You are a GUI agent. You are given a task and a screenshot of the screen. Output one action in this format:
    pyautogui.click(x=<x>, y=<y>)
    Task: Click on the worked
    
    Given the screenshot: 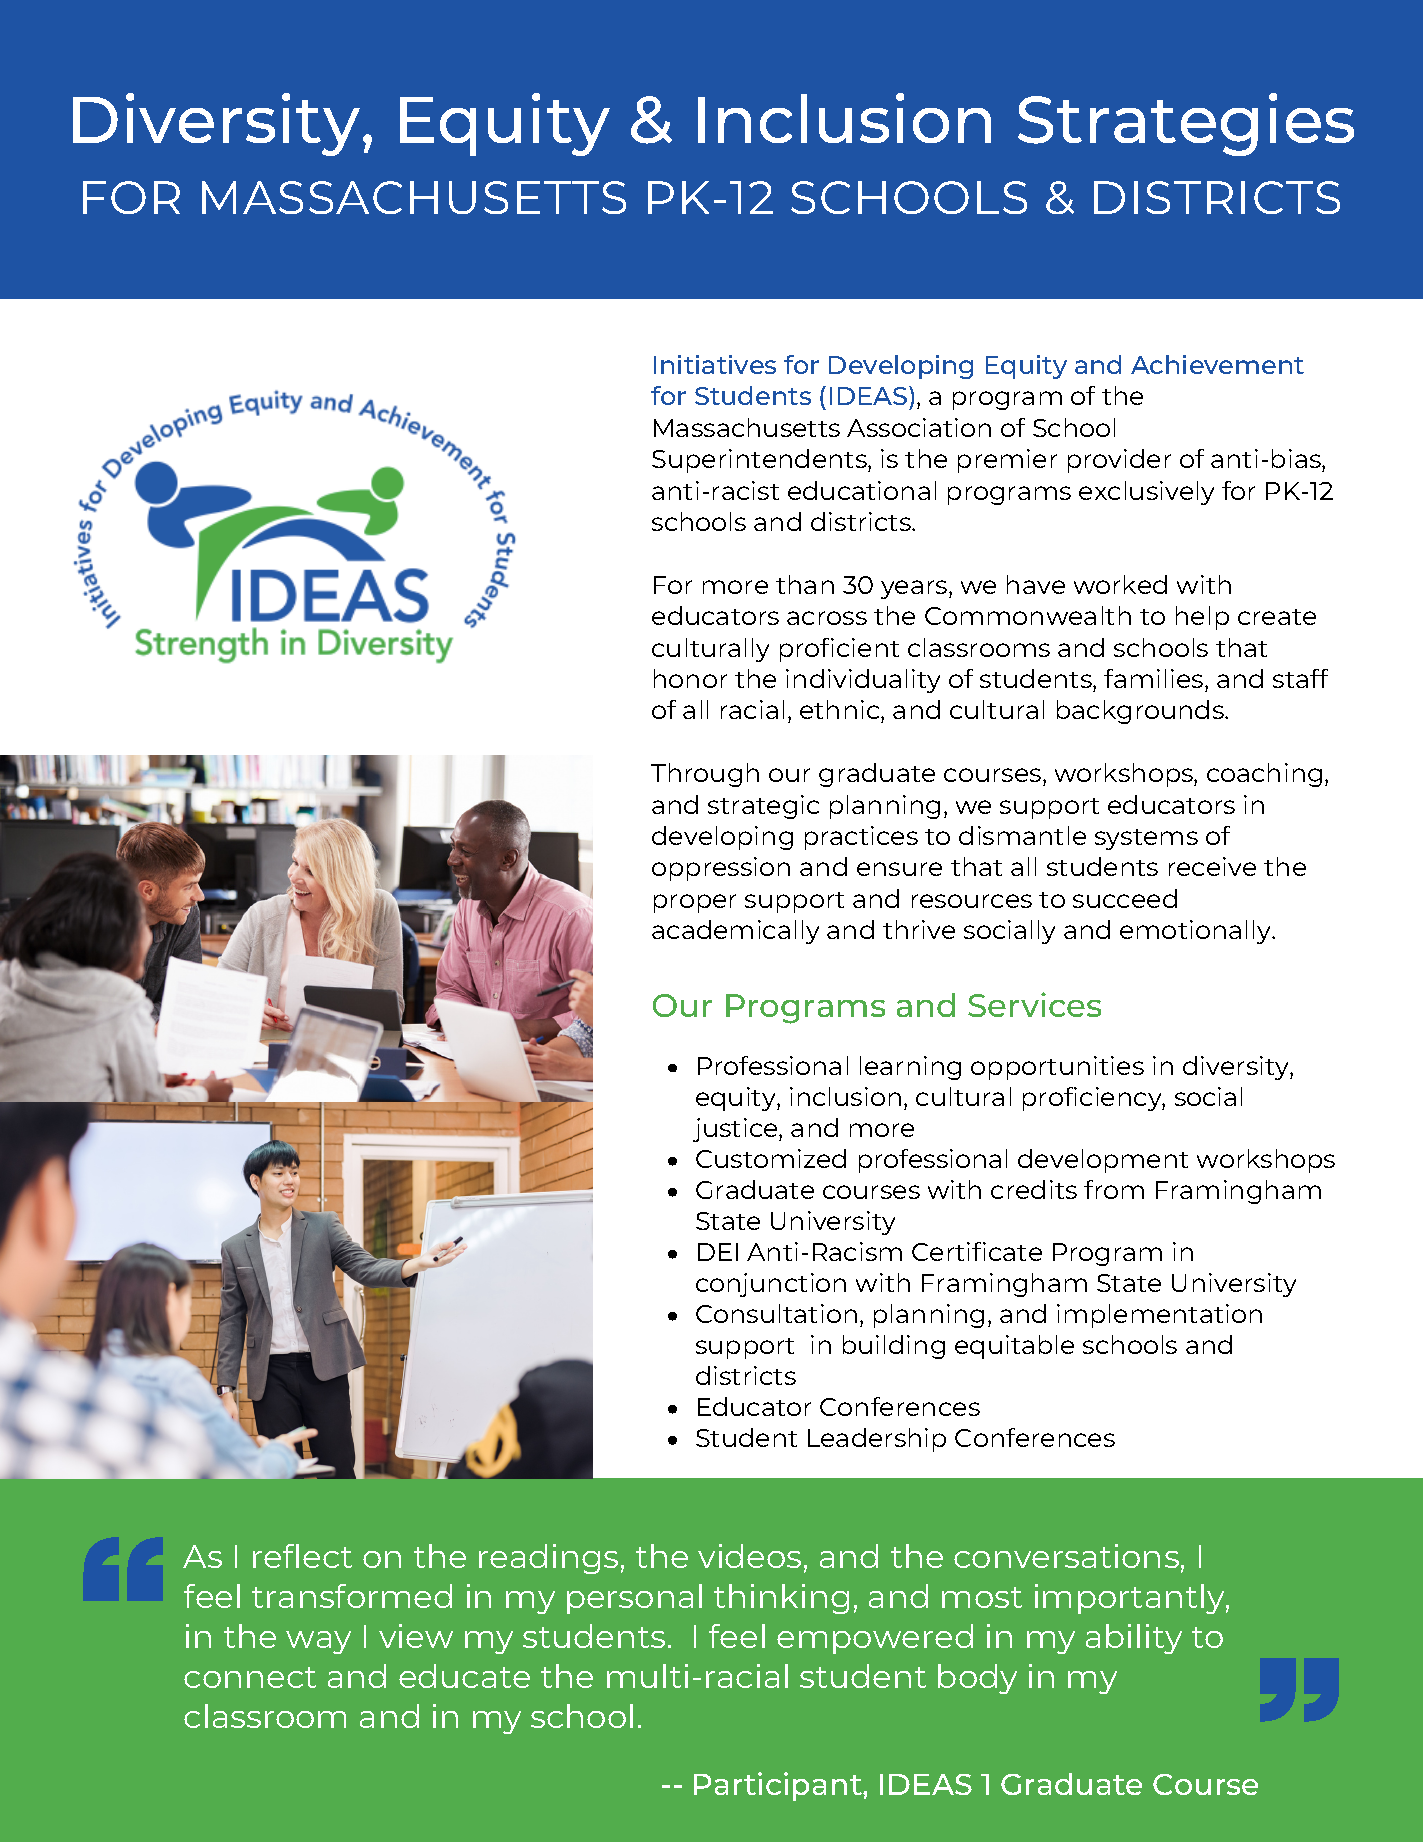 What is the action you would take?
    pyautogui.click(x=1120, y=584)
